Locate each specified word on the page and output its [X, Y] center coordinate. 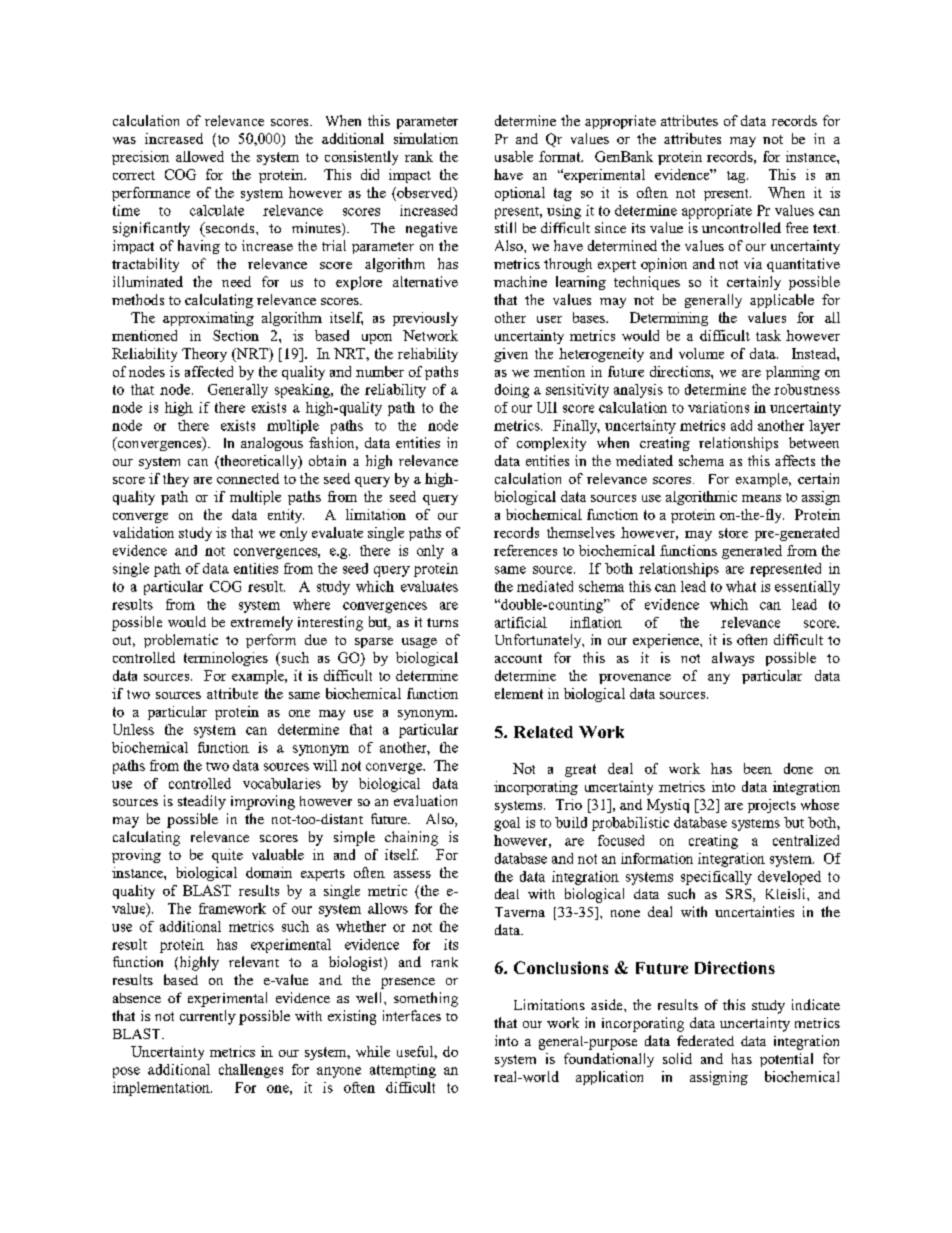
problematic [181, 641]
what [741, 586]
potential [786, 1060]
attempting [403, 1071]
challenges [251, 1071]
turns [442, 622]
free [797, 227]
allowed [200, 156]
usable [514, 156]
